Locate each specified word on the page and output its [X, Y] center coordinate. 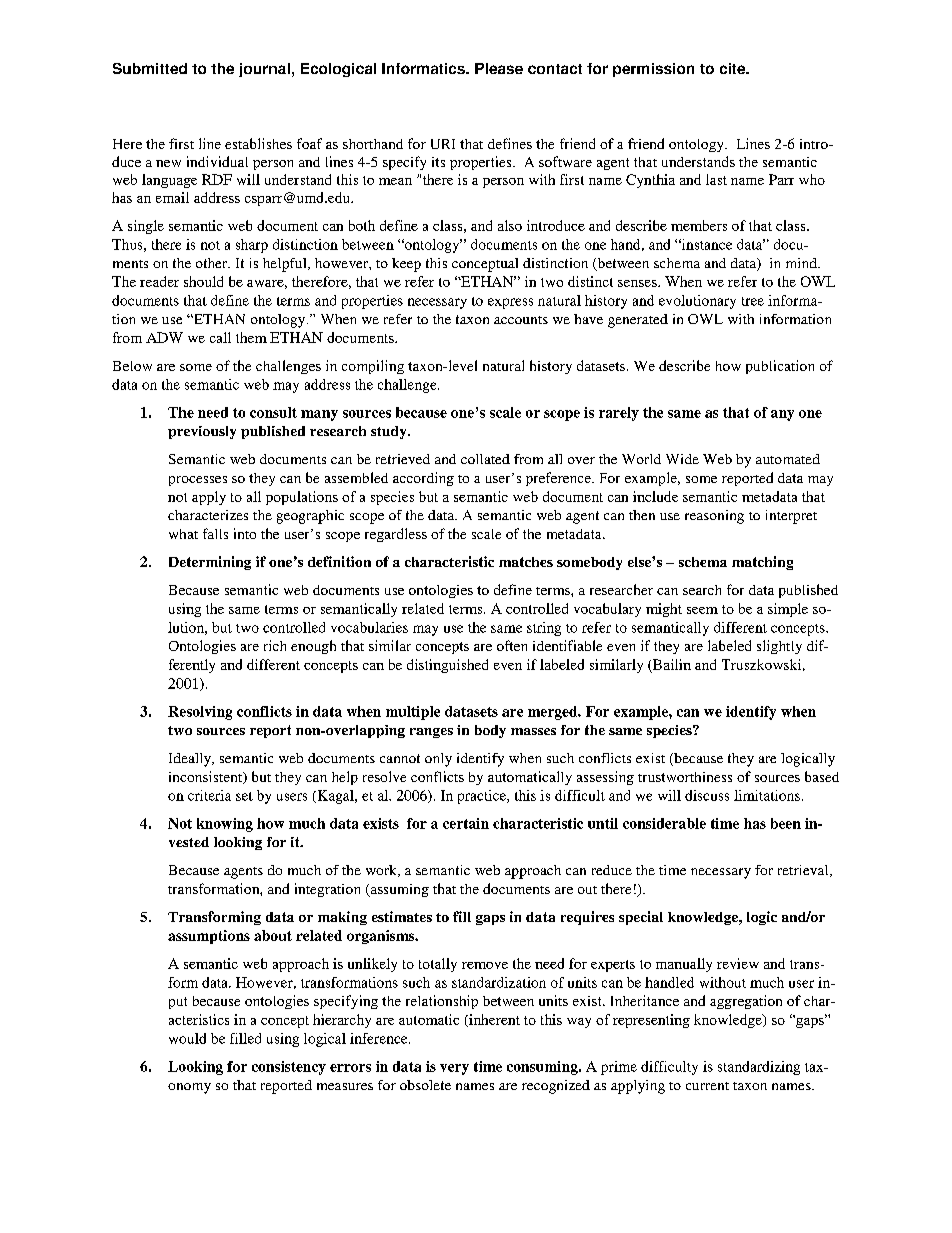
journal [264, 70]
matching [762, 563]
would [187, 1038]
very [454, 1069]
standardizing [759, 1068]
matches [526, 562]
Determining [210, 563]
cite [734, 68]
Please [499, 68]
